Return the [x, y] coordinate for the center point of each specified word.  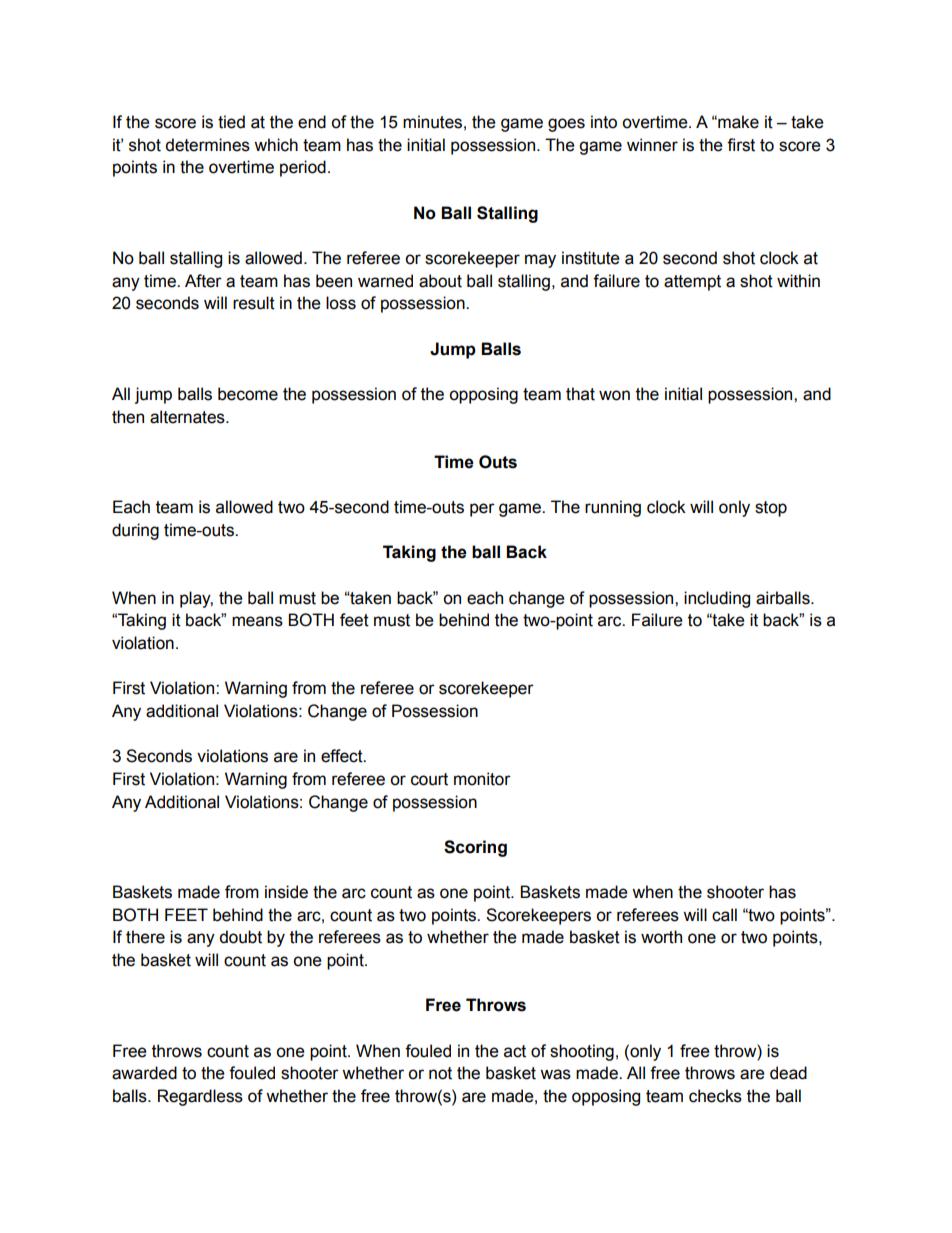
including [717, 599]
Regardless [200, 1097]
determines [207, 145]
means [257, 621]
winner [652, 145]
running [613, 508]
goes [566, 125]
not [440, 1073]
